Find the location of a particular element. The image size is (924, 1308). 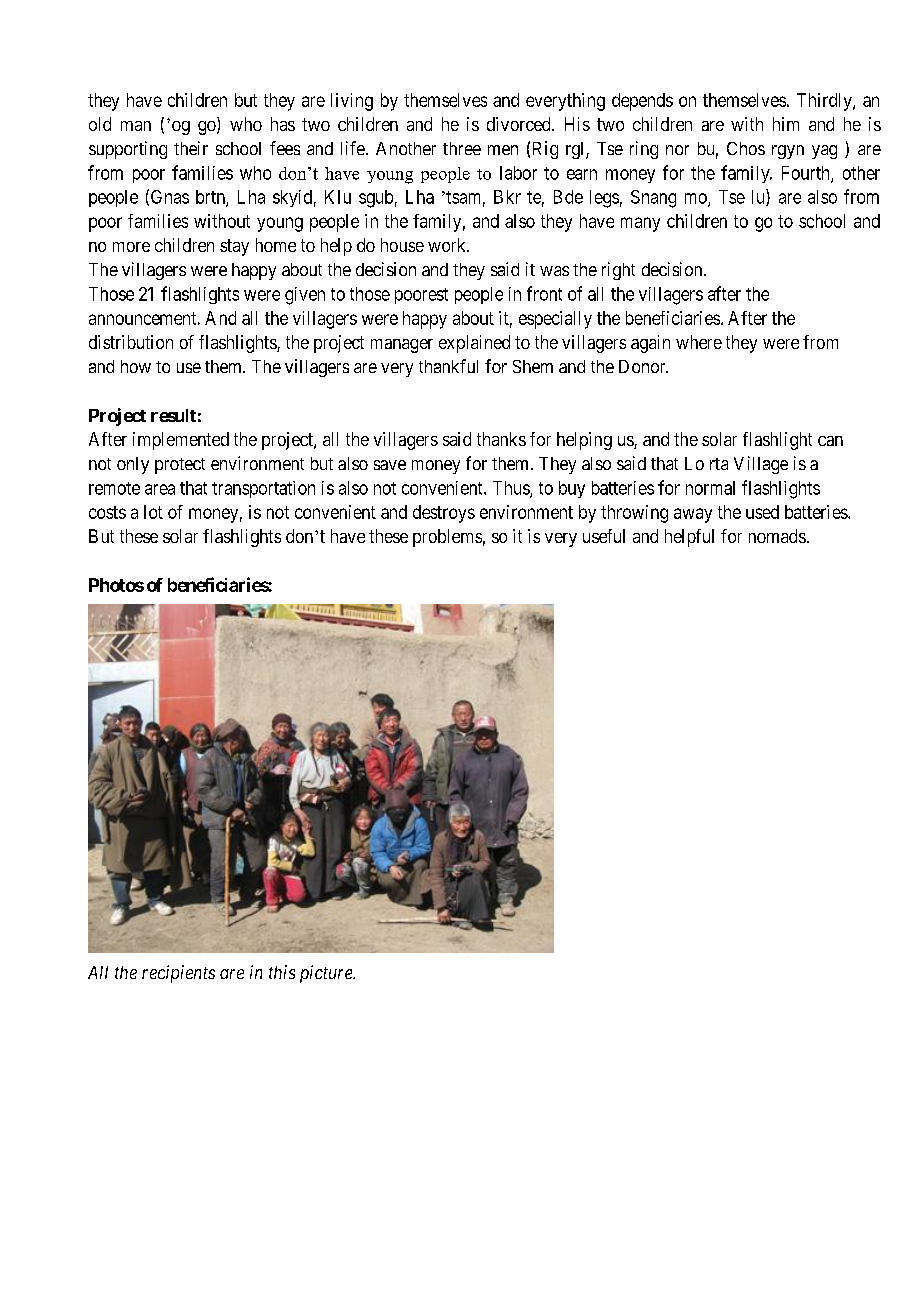

nomads is located at coordinates (777, 536).
